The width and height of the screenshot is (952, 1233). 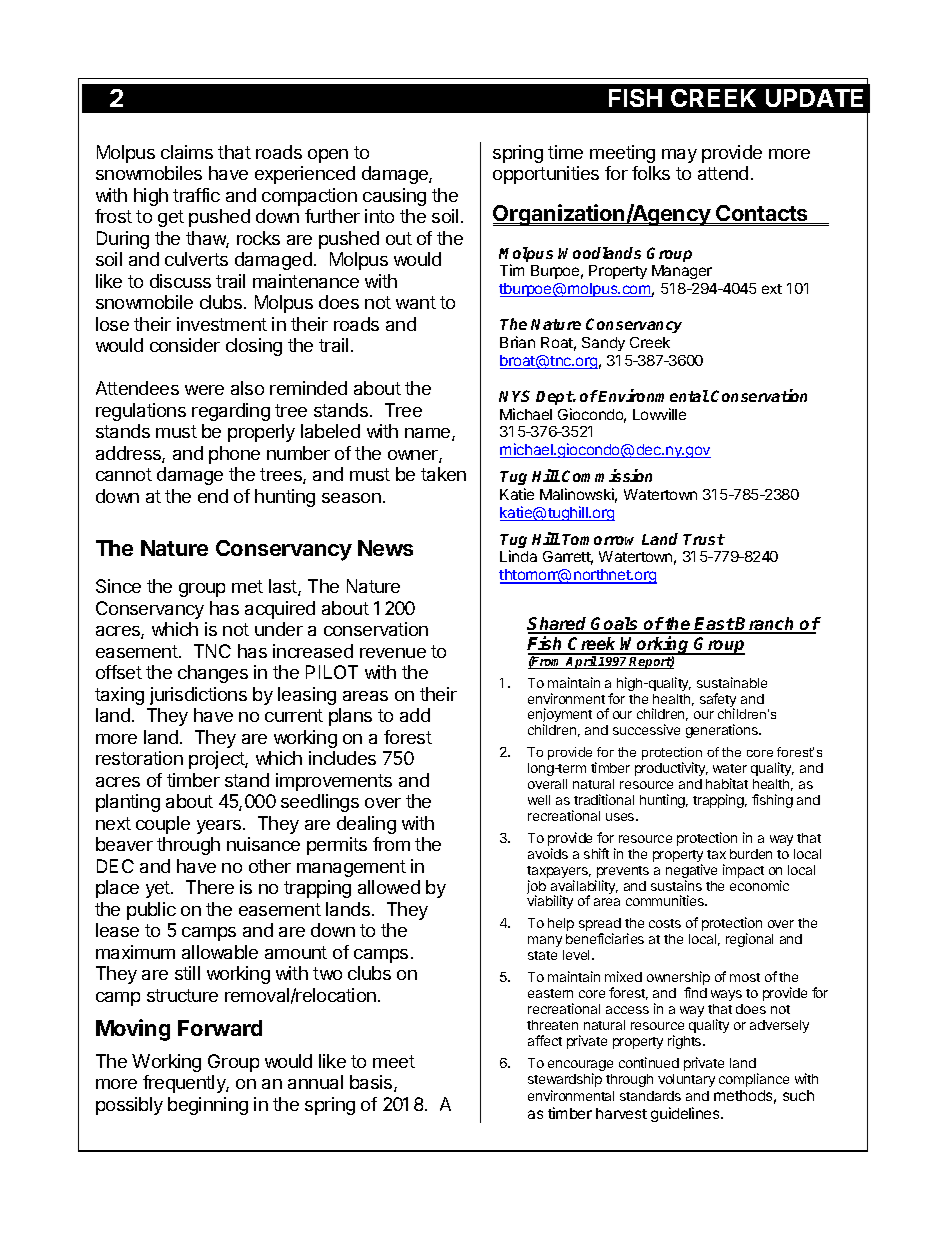 What do you see at coordinates (139, 758) in the screenshot?
I see `restoration` at bounding box center [139, 758].
